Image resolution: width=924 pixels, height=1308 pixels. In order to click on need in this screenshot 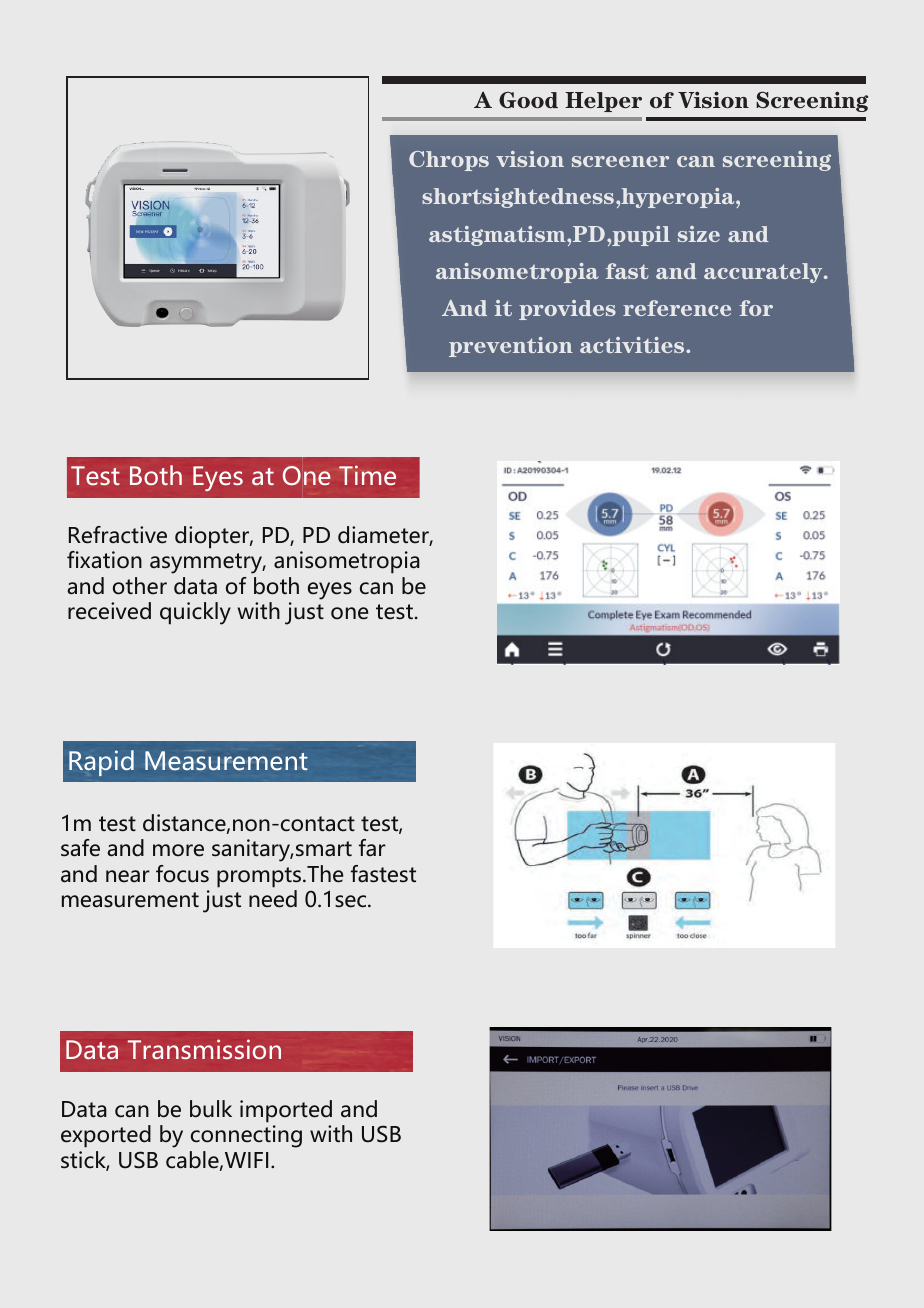, I will do `click(273, 899)`.
